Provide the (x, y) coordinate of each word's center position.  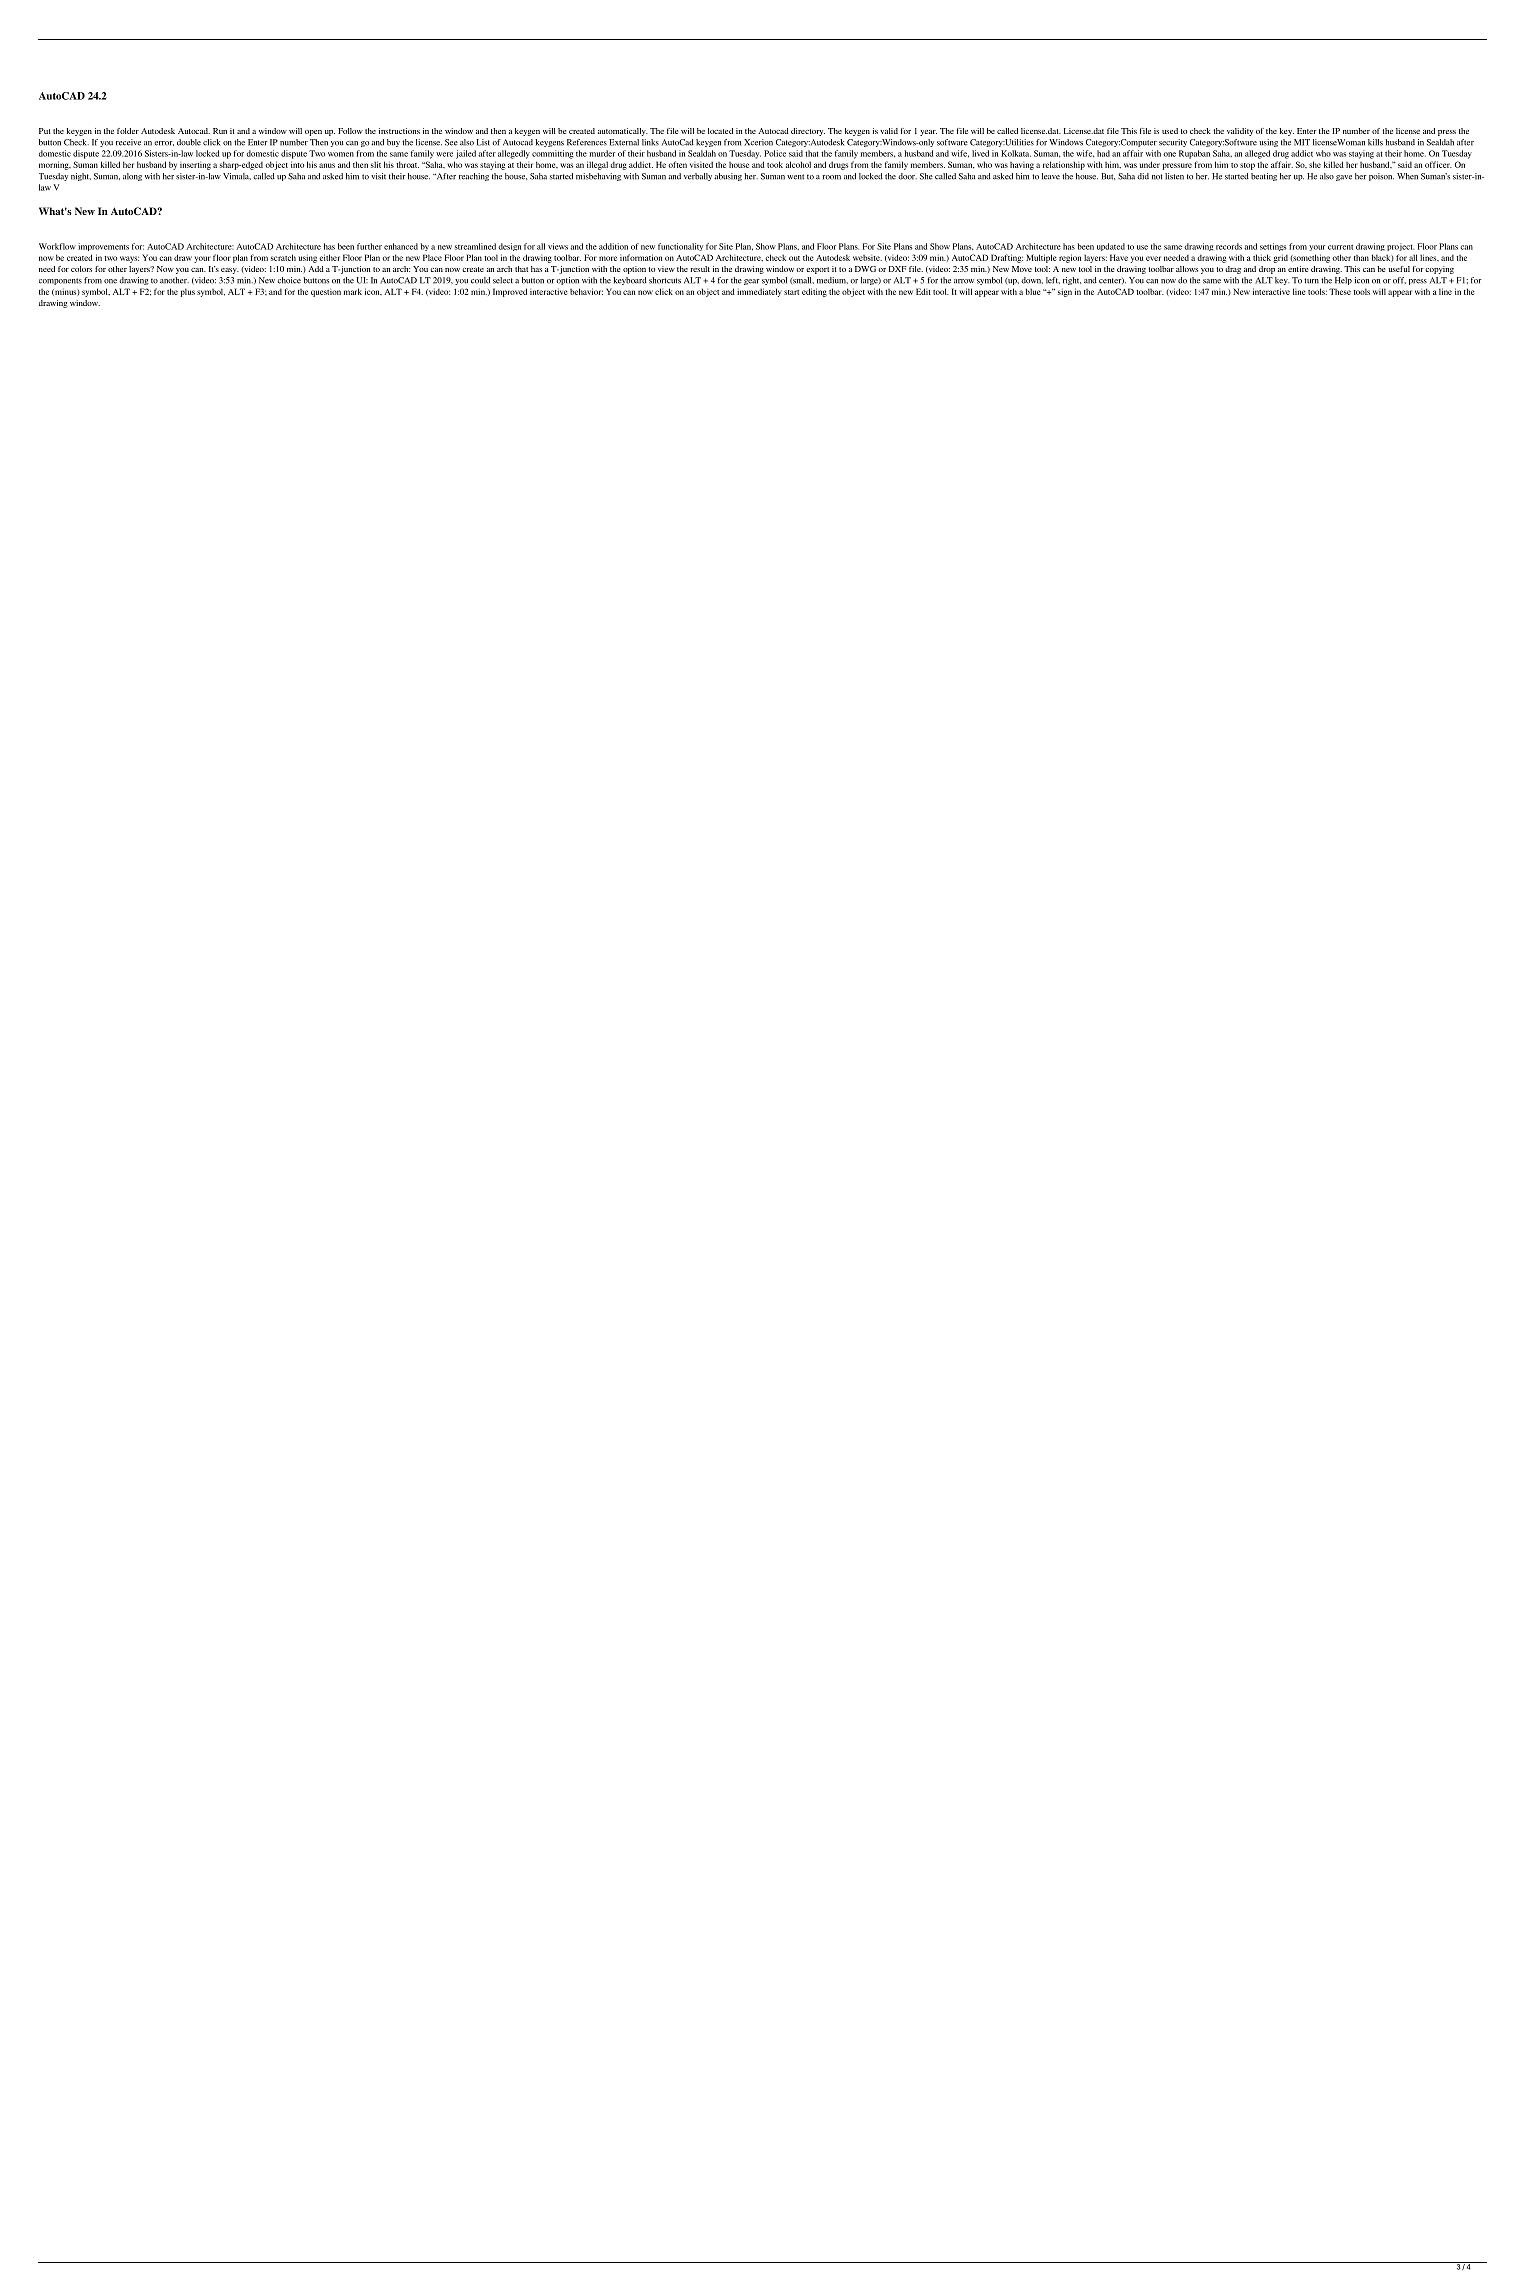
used (1170, 131)
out (794, 258)
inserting (195, 166)
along (132, 177)
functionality (680, 247)
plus (187, 292)
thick (1262, 257)
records (1229, 246)
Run (220, 131)
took (775, 164)
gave (1344, 178)
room (832, 177)
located (720, 131)
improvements (103, 247)
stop (1247, 166)
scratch (283, 257)
